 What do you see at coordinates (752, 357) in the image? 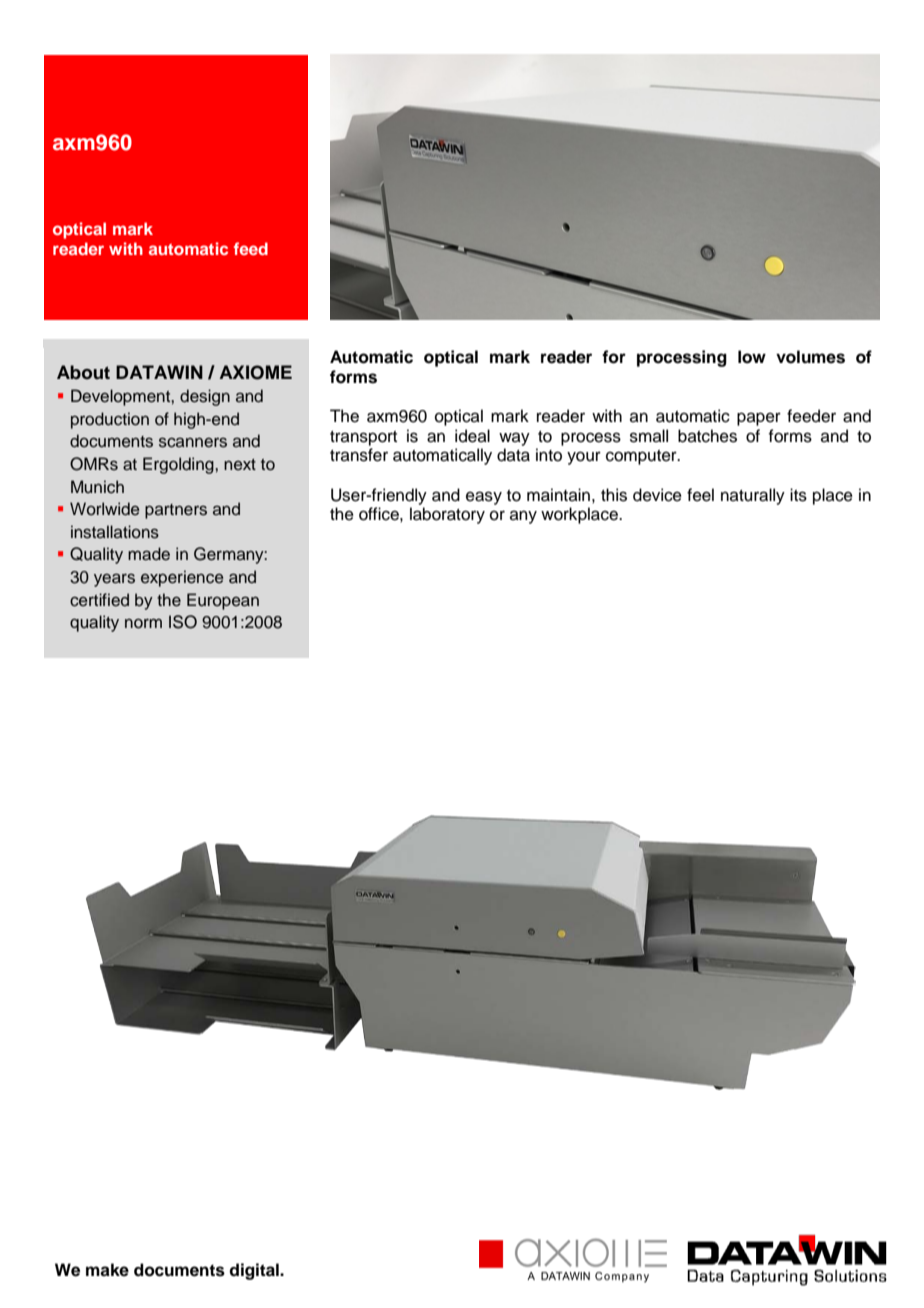
I see `low` at bounding box center [752, 357].
